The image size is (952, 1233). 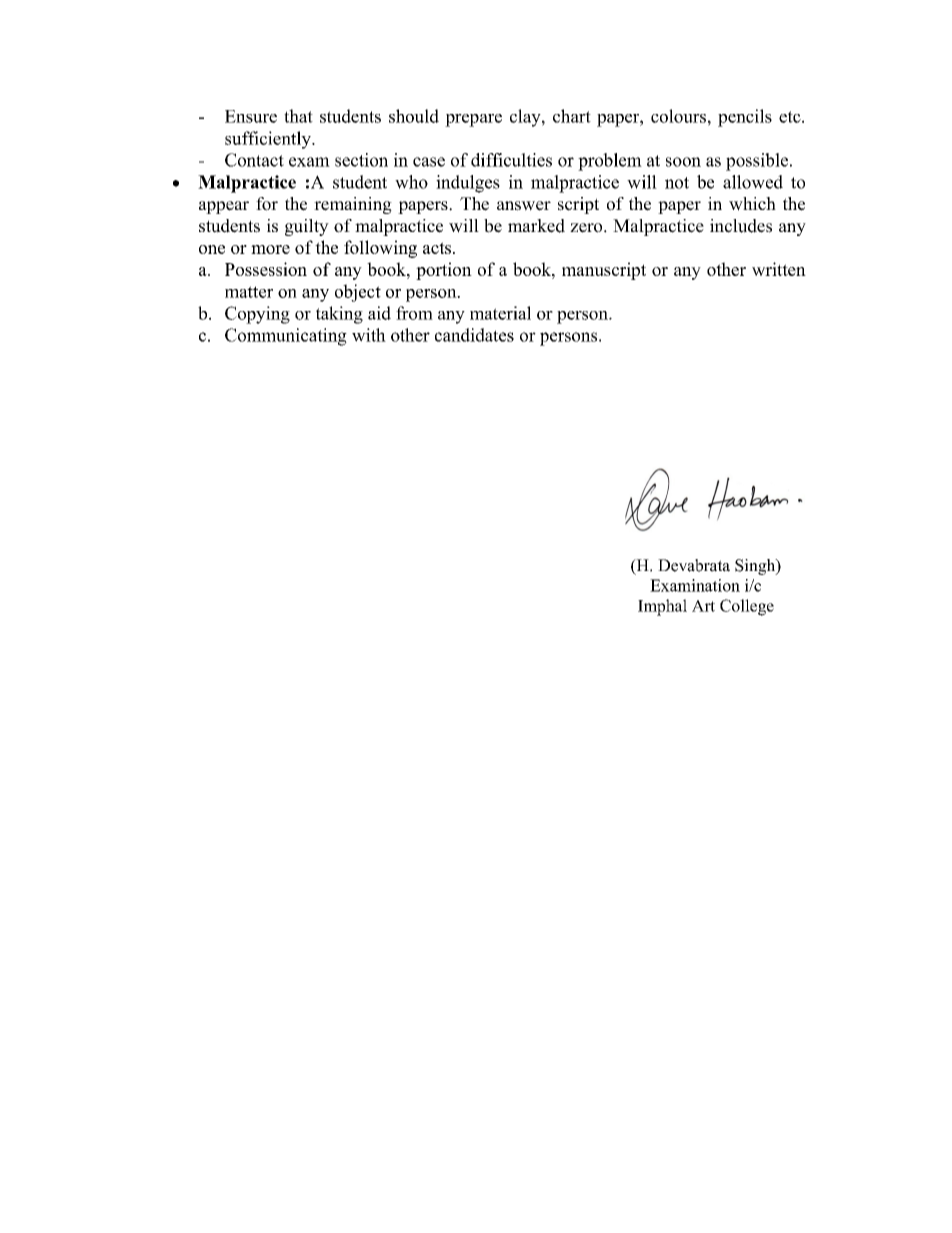 What do you see at coordinates (257, 315) in the document?
I see `Copying` at bounding box center [257, 315].
